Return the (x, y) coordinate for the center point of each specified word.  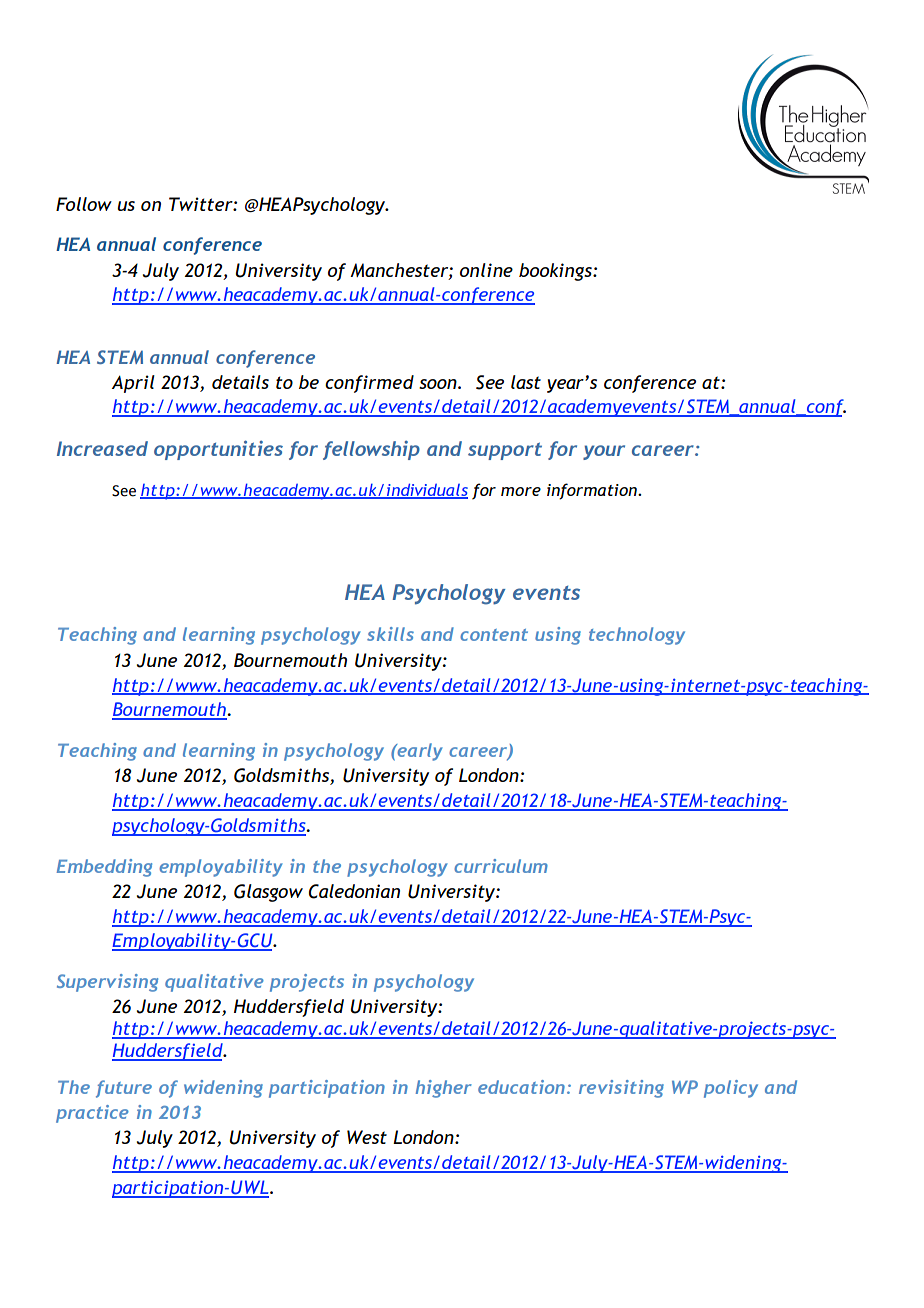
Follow (84, 204)
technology (637, 636)
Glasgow (268, 893)
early (419, 752)
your (604, 452)
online (486, 270)
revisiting (621, 1089)
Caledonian (354, 891)
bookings (556, 272)
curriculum (501, 866)
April (133, 384)
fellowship (371, 450)
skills (390, 634)
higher (443, 1089)
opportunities (218, 450)
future (124, 1089)
